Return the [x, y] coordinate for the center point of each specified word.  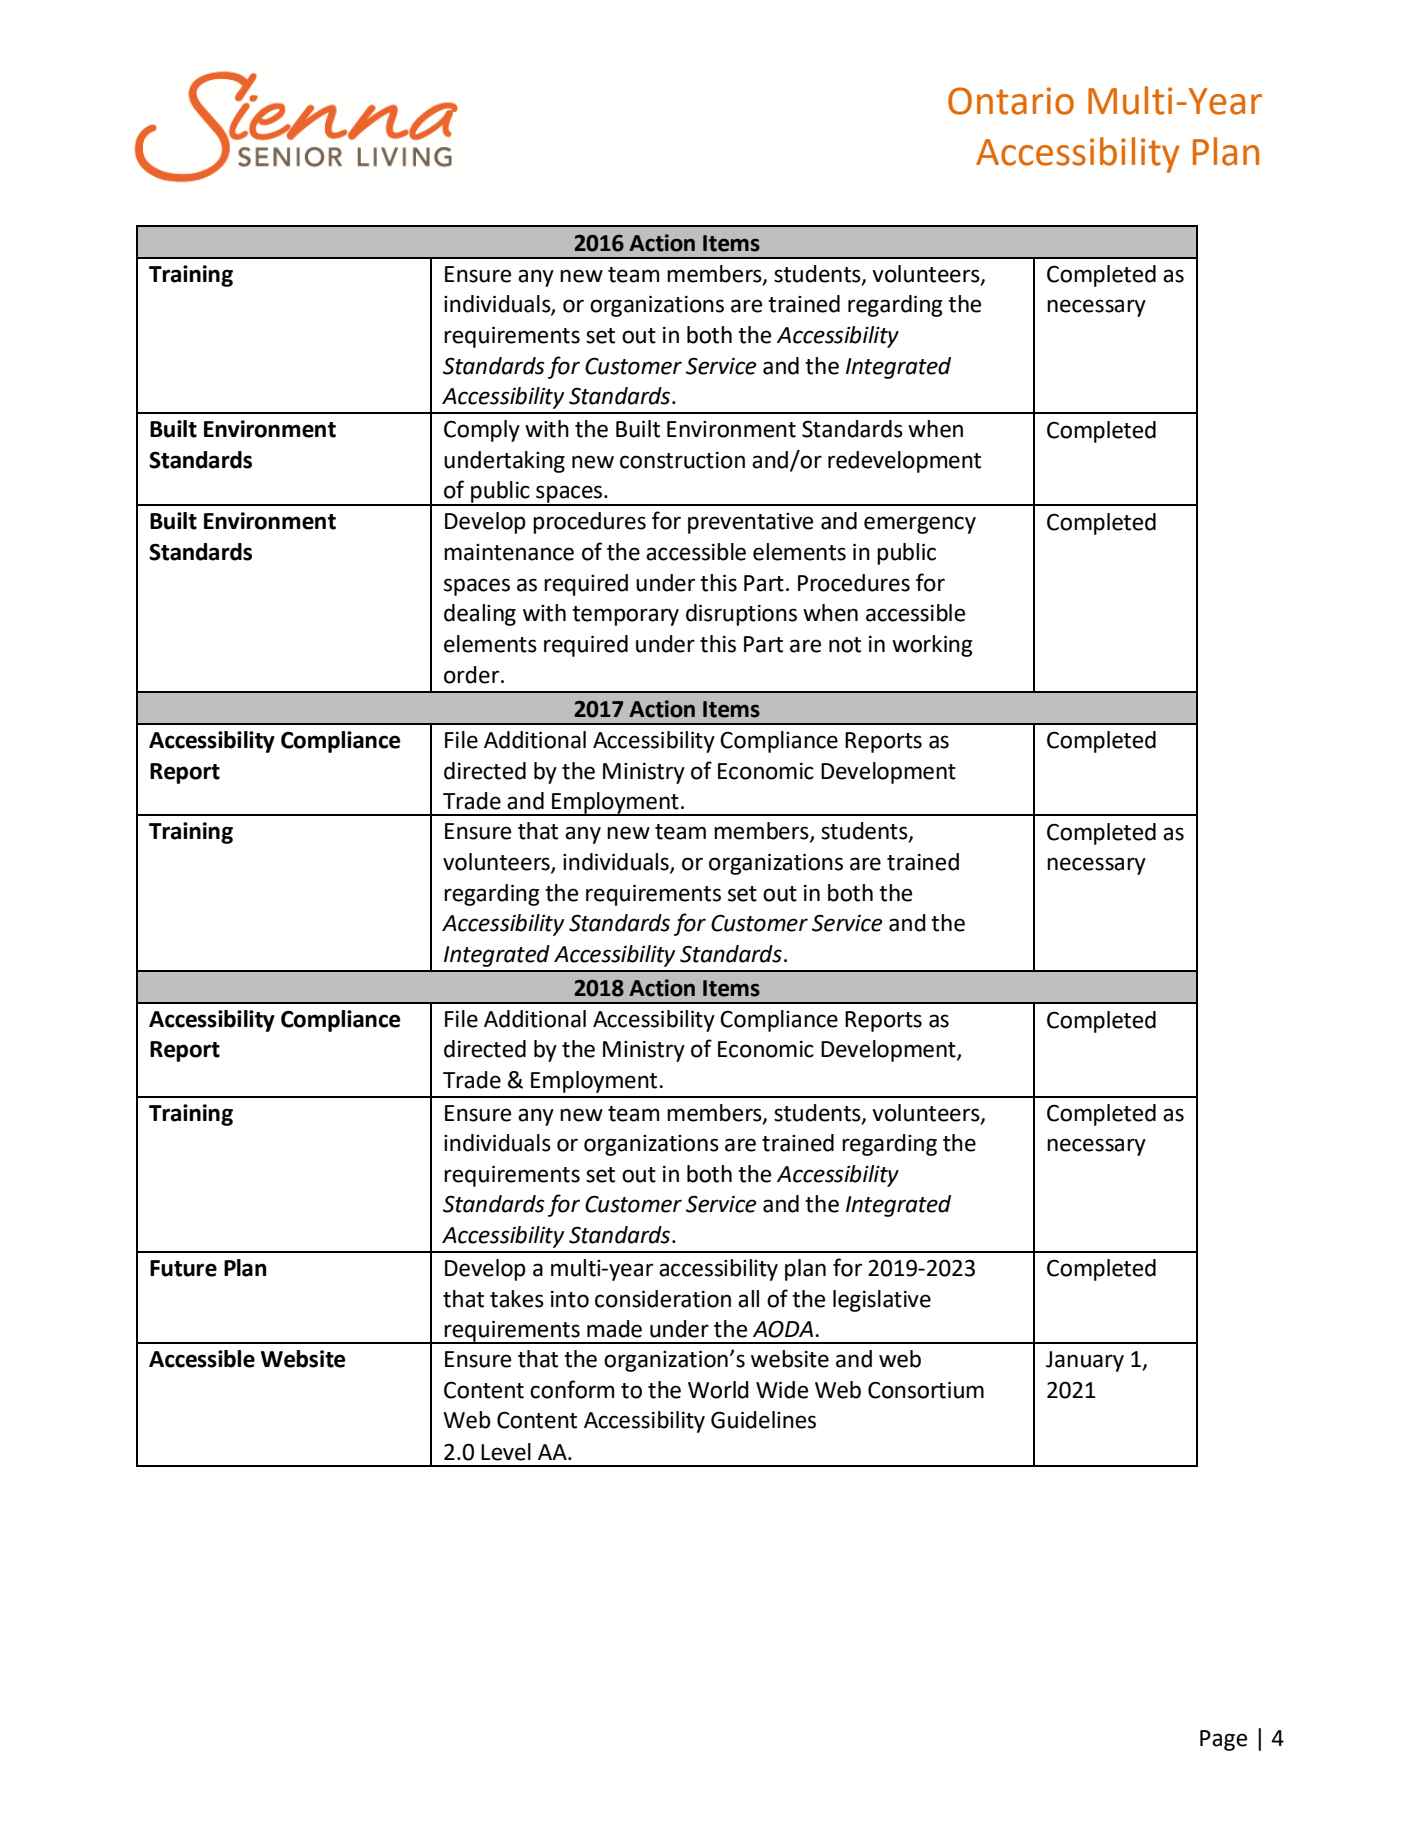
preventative [750, 523]
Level [506, 1452]
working [932, 646]
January [1085, 1361]
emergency [920, 525]
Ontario [1011, 101]
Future [183, 1268]
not [845, 645]
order [473, 675]
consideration [663, 1299]
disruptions [741, 615]
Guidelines [763, 1420]
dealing [480, 615]
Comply [482, 431]
